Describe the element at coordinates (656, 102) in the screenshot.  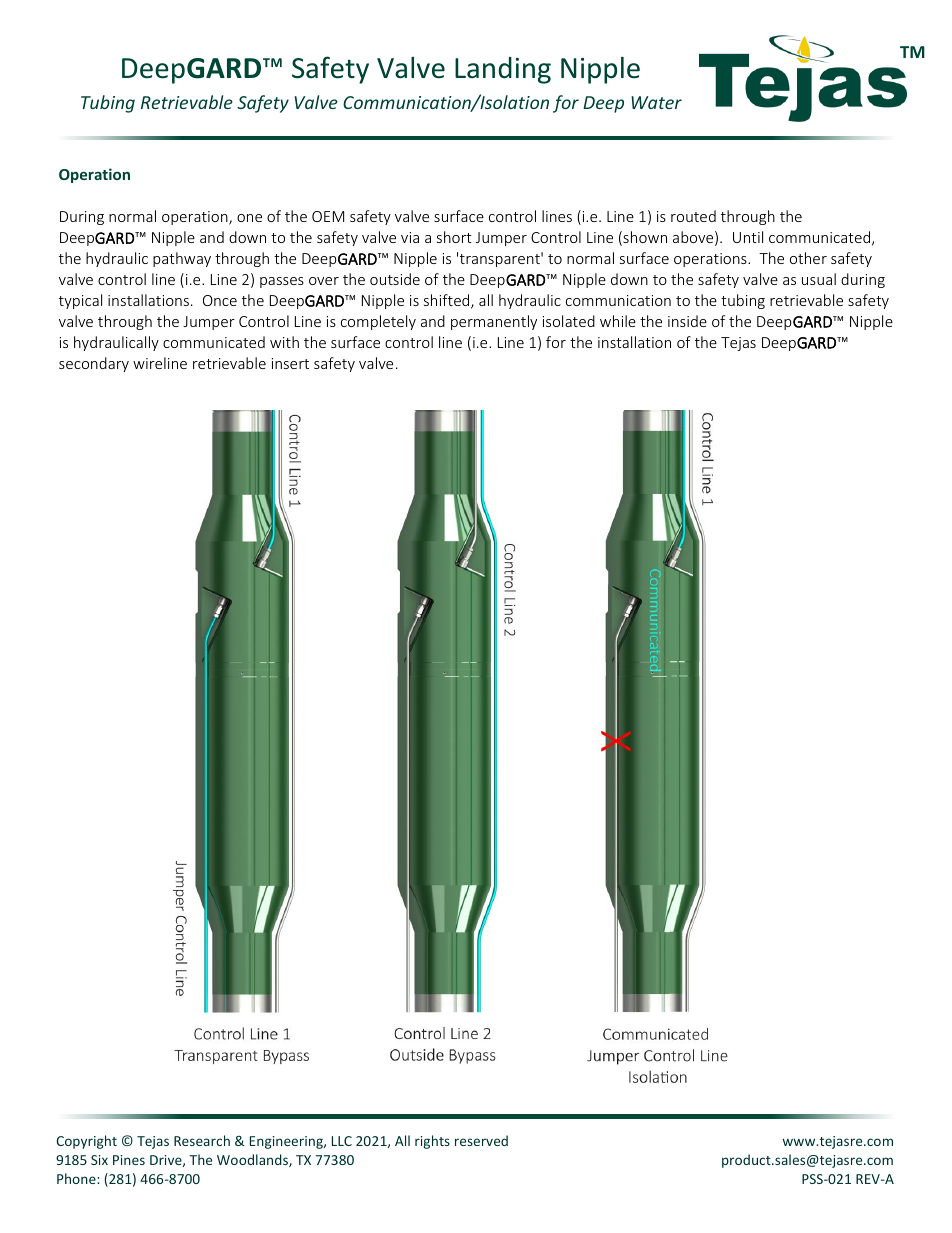
I see `Water` at that location.
